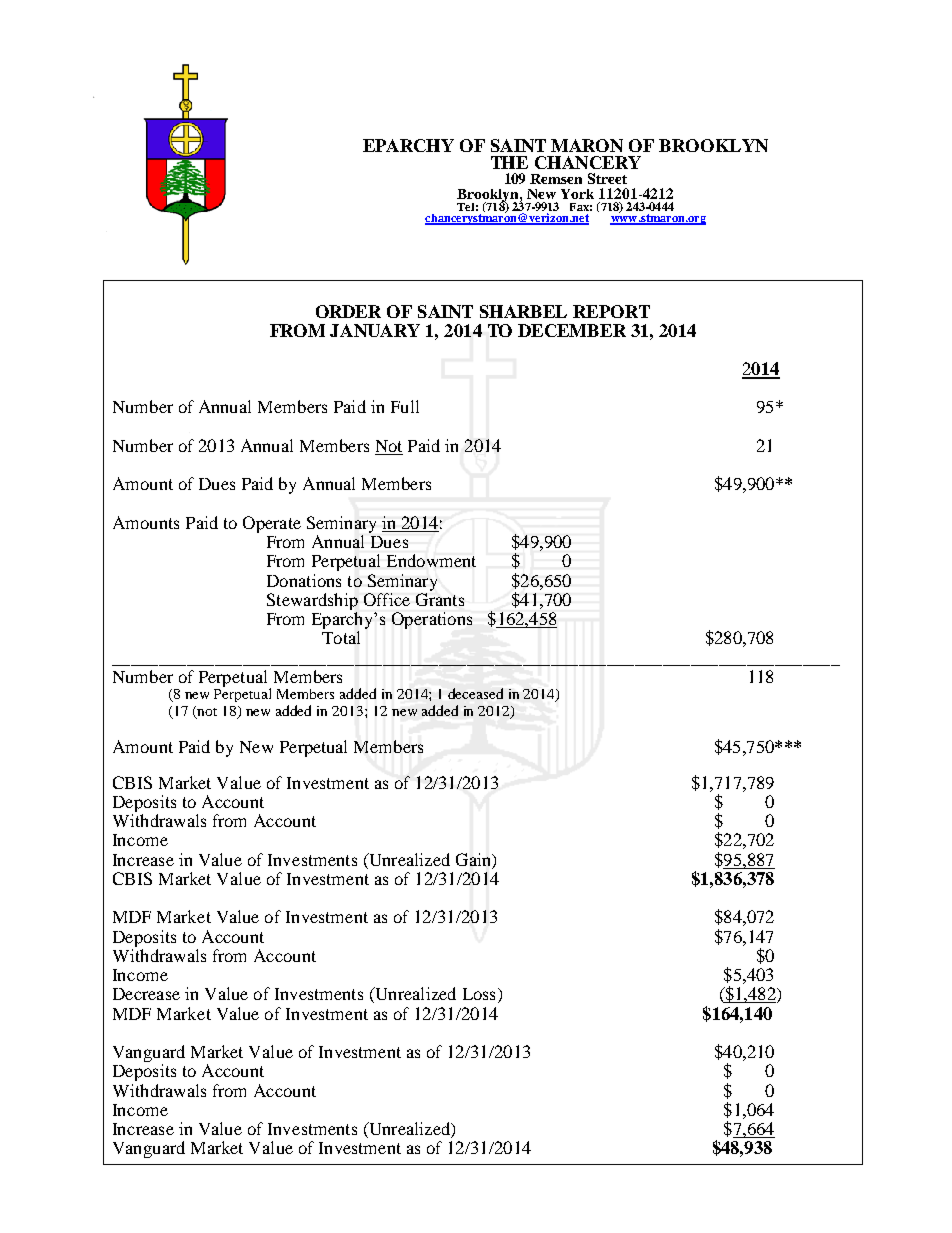  What do you see at coordinates (387, 599) in the screenshot?
I see `Office` at bounding box center [387, 599].
